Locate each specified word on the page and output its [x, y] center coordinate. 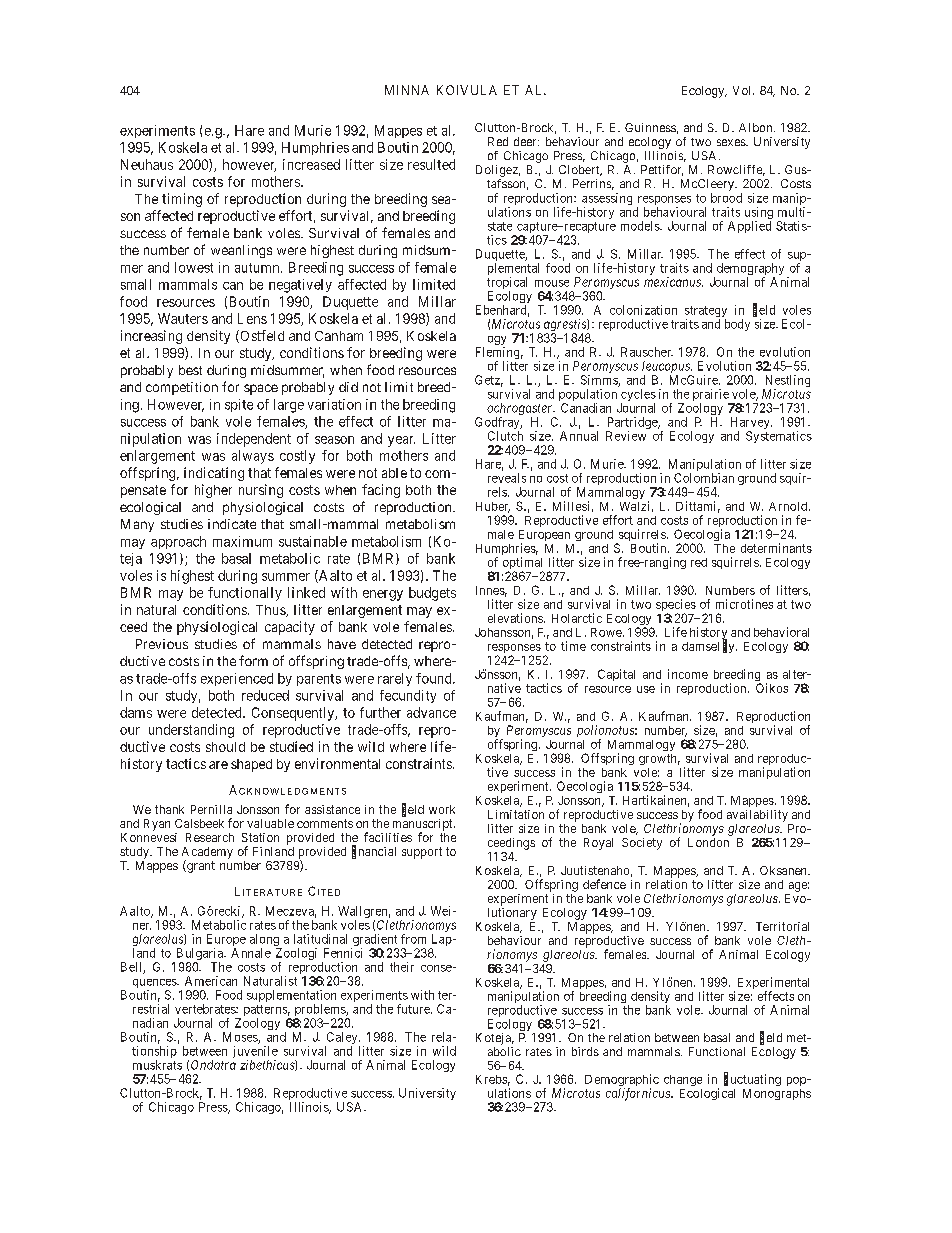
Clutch [505, 436]
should [225, 747]
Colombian [704, 478]
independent [254, 440]
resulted [431, 164]
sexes [732, 142]
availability [757, 816]
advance [431, 712]
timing [182, 200]
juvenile [255, 1053]
